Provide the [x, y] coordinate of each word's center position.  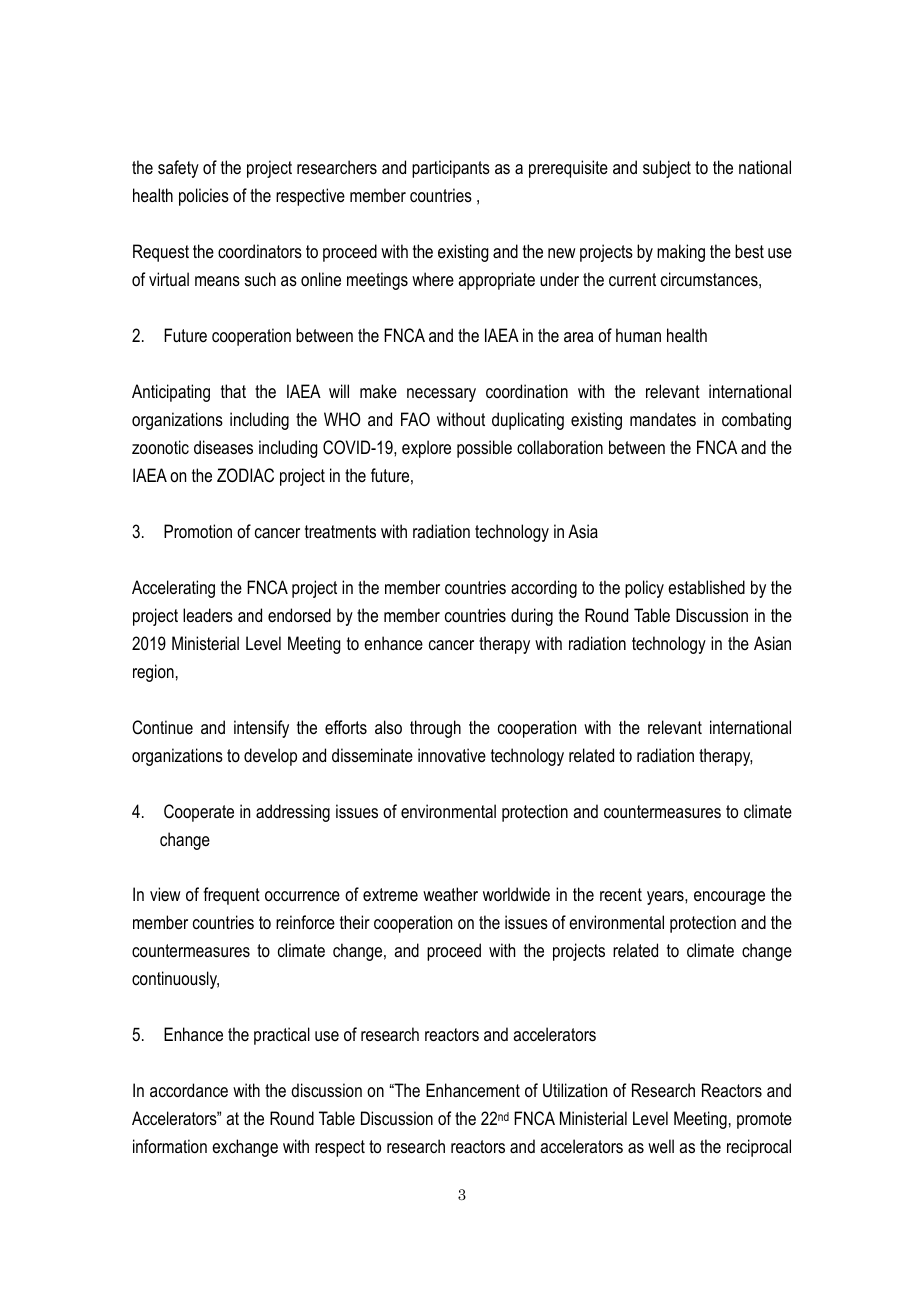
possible [484, 449]
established [706, 587]
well [661, 1146]
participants [451, 169]
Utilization [575, 1090]
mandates [663, 419]
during [532, 617]
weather [450, 894]
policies [204, 197]
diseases [223, 447]
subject [667, 169]
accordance [189, 1090]
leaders [208, 615]
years [666, 898]
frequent [231, 896]
